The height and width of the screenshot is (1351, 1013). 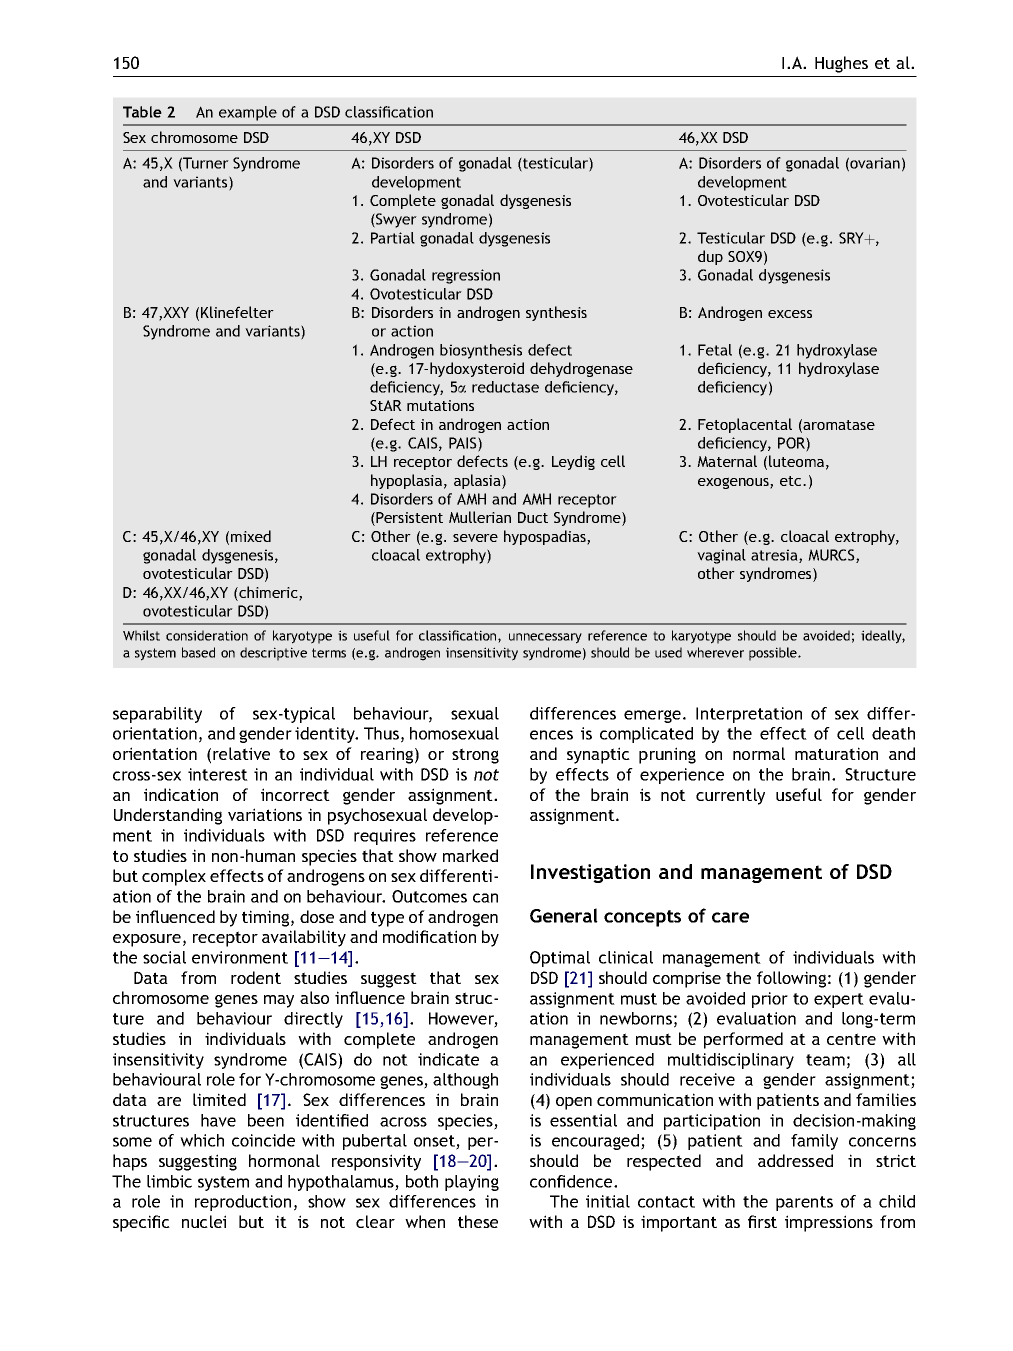 I want to click on Hughes, so click(x=841, y=64).
